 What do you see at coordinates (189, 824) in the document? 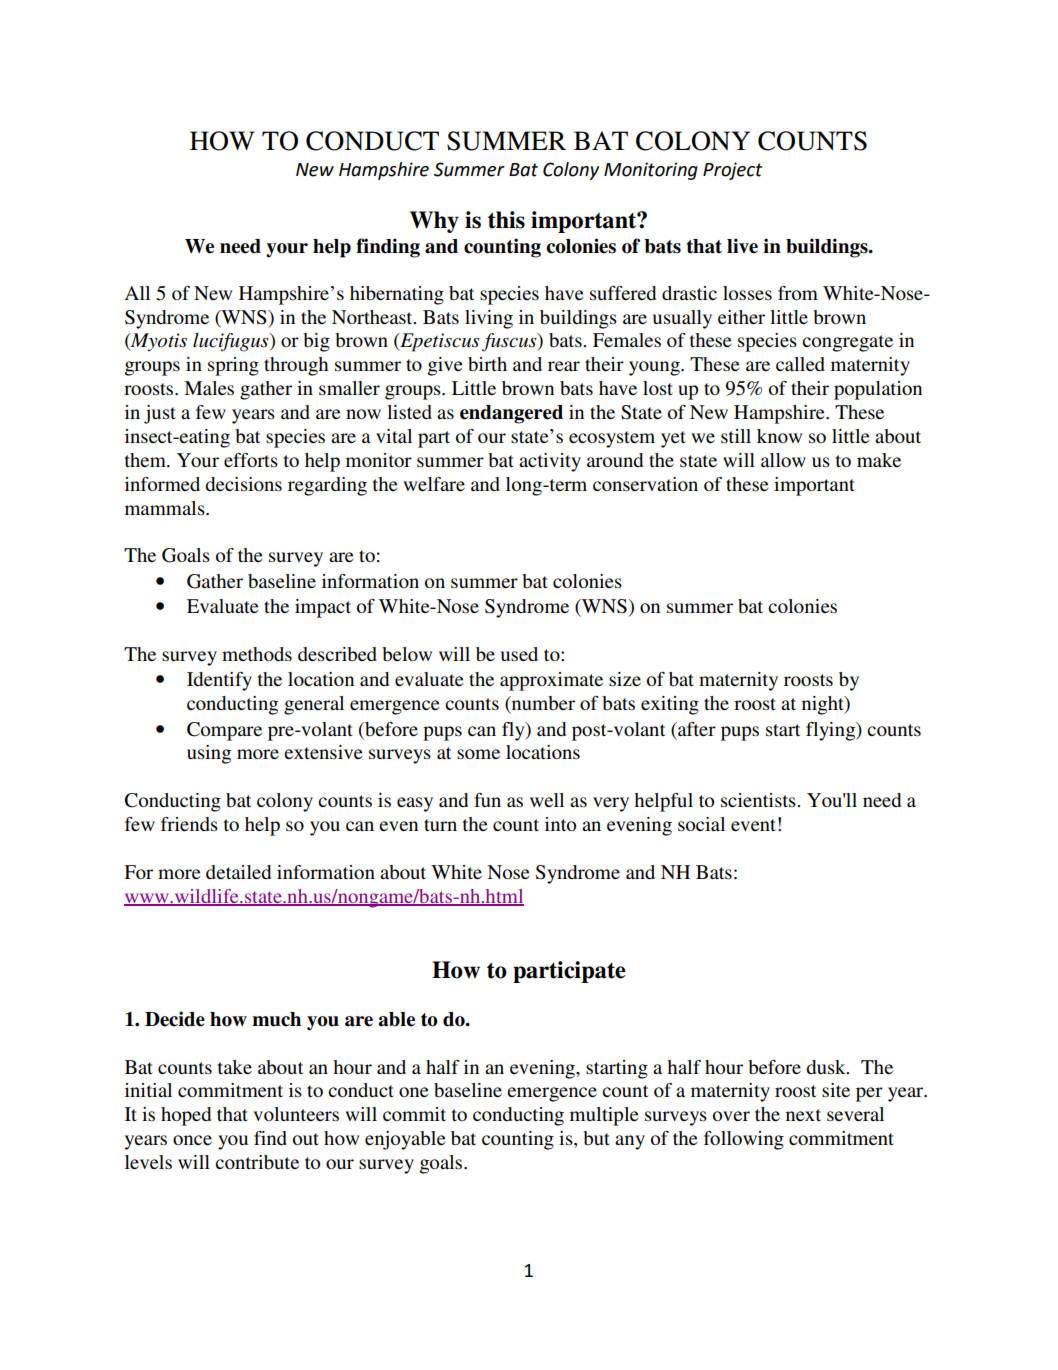
I see `friends` at bounding box center [189, 824].
